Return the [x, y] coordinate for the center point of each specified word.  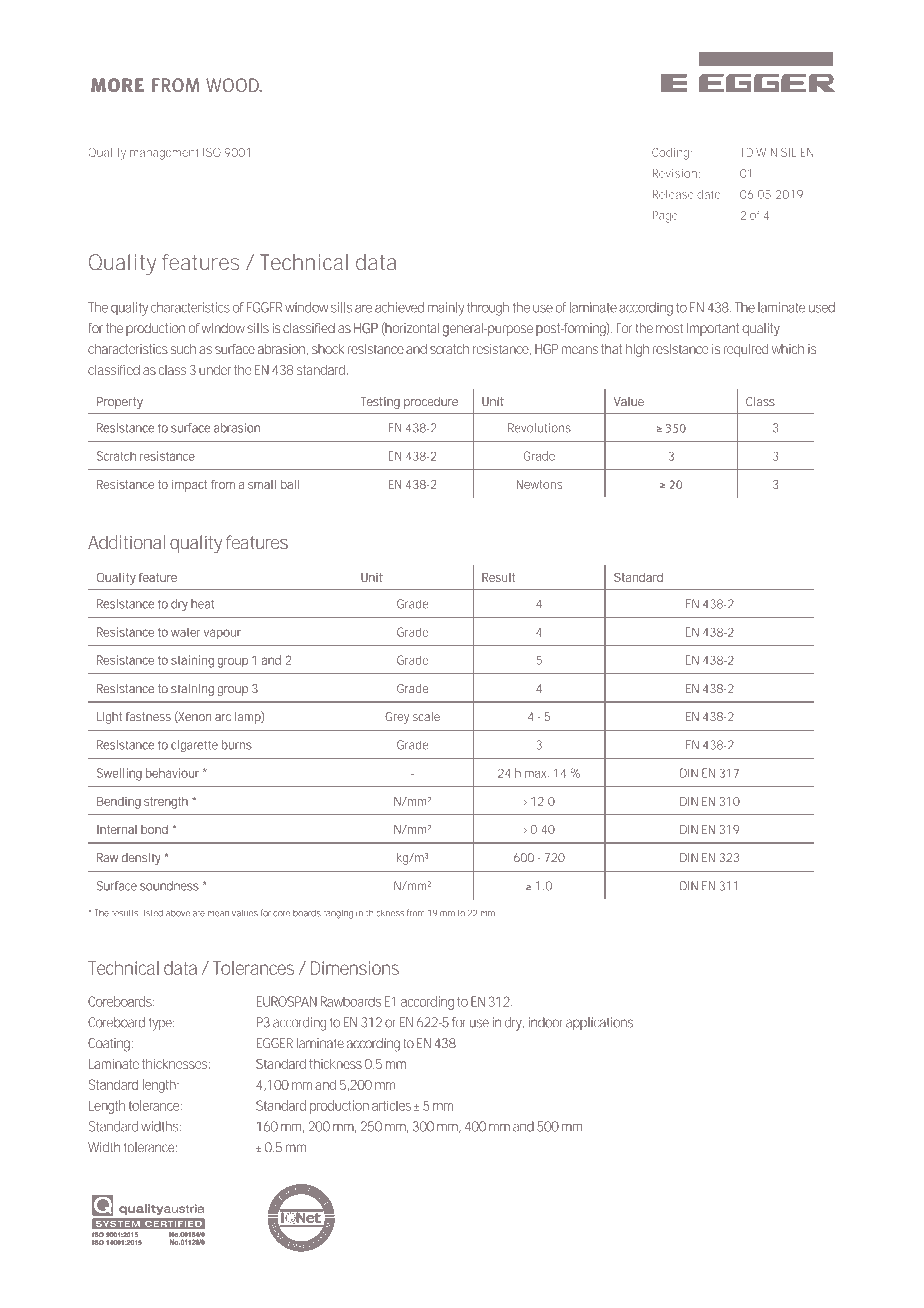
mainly [446, 309]
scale [426, 716]
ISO [212, 152]
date [710, 194]
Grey [397, 718]
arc [223, 717]
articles [391, 1106]
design [318, 1260]
